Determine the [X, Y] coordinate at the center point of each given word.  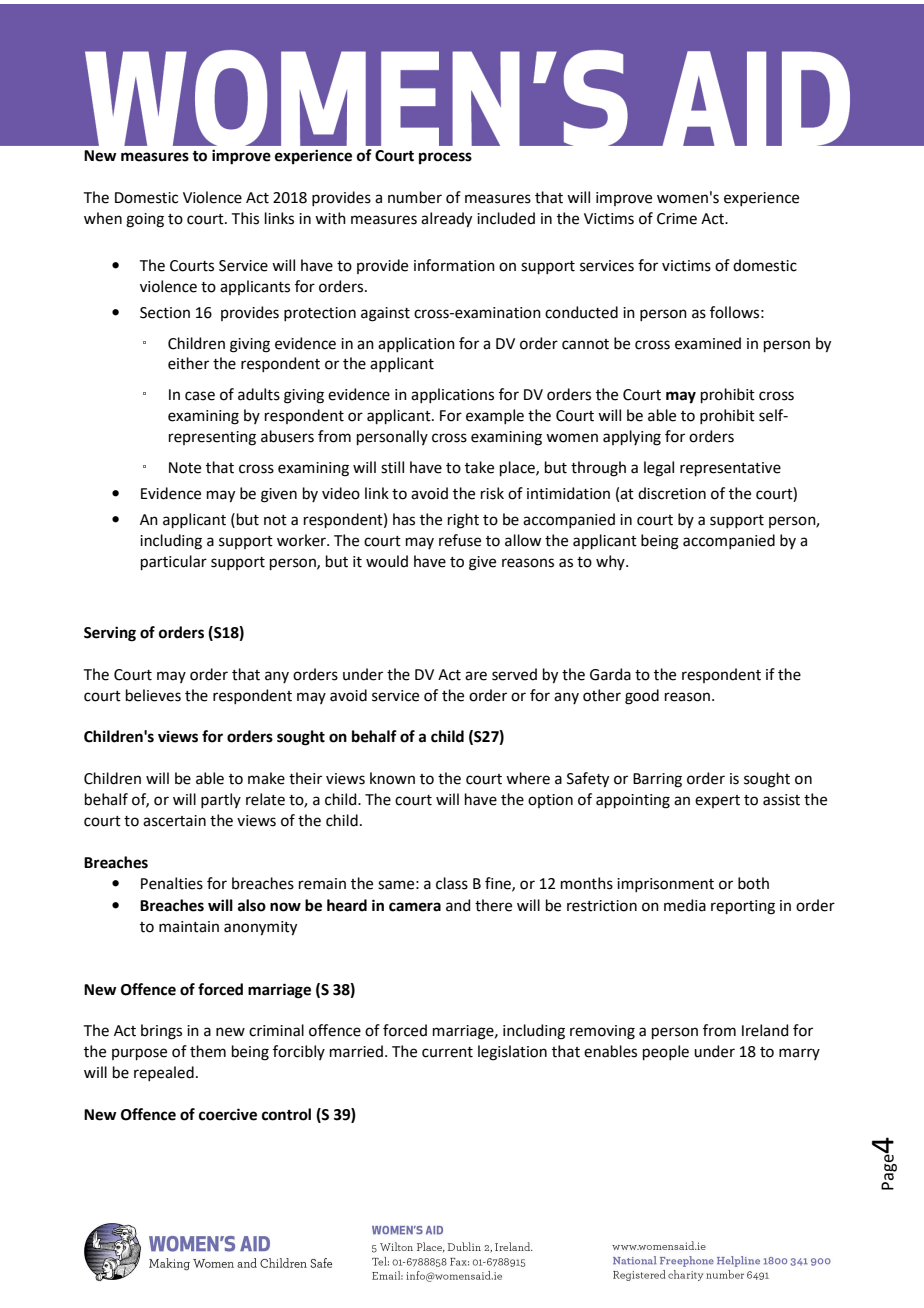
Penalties [172, 883]
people [666, 1052]
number [415, 197]
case [200, 396]
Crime [677, 219]
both [753, 883]
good [642, 697]
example [495, 416]
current [447, 1052]
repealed [164, 1073]
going [145, 220]
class [452, 883]
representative [730, 469]
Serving [110, 634]
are [476, 676]
